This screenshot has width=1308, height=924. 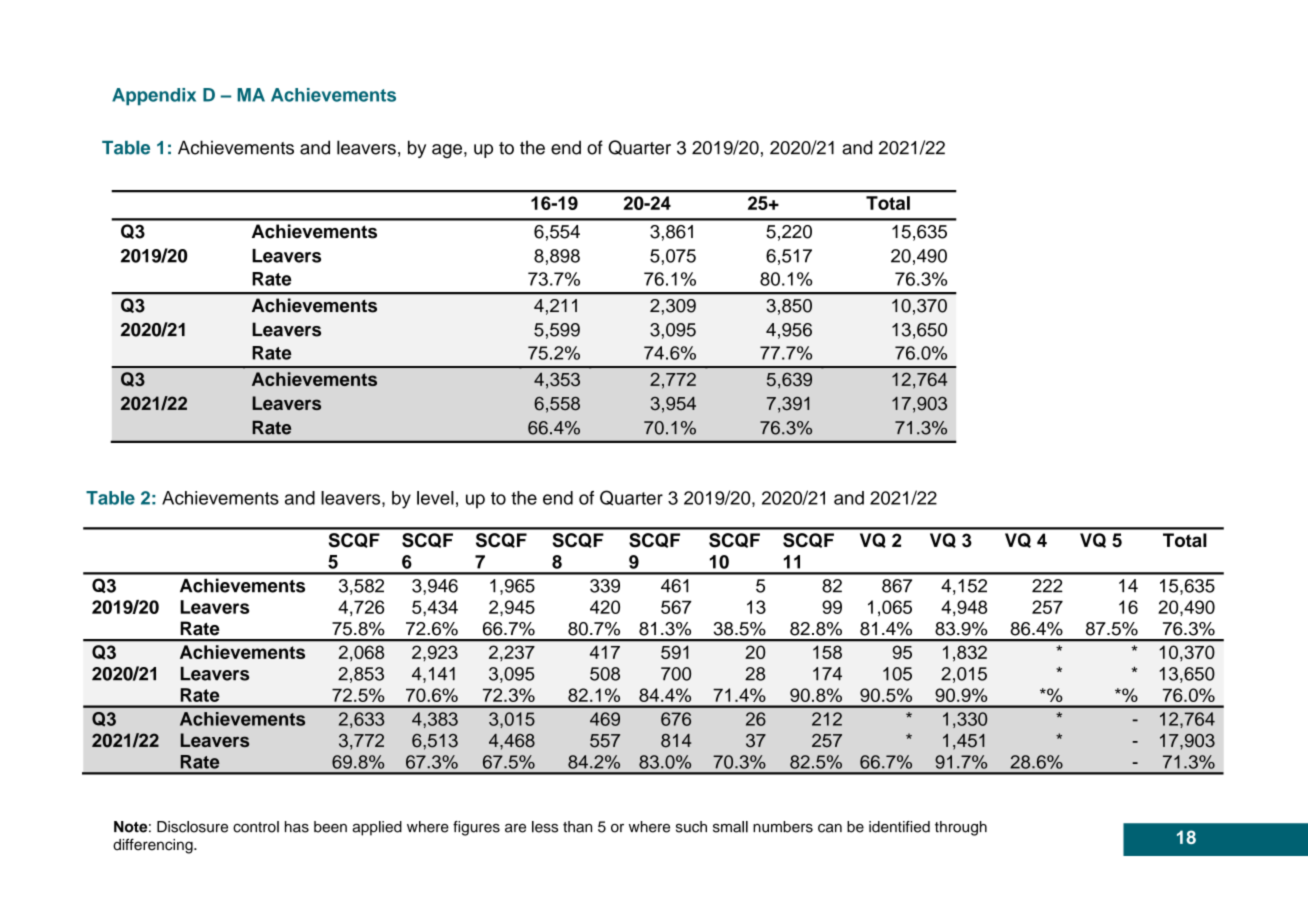 I want to click on through, so click(x=961, y=828).
